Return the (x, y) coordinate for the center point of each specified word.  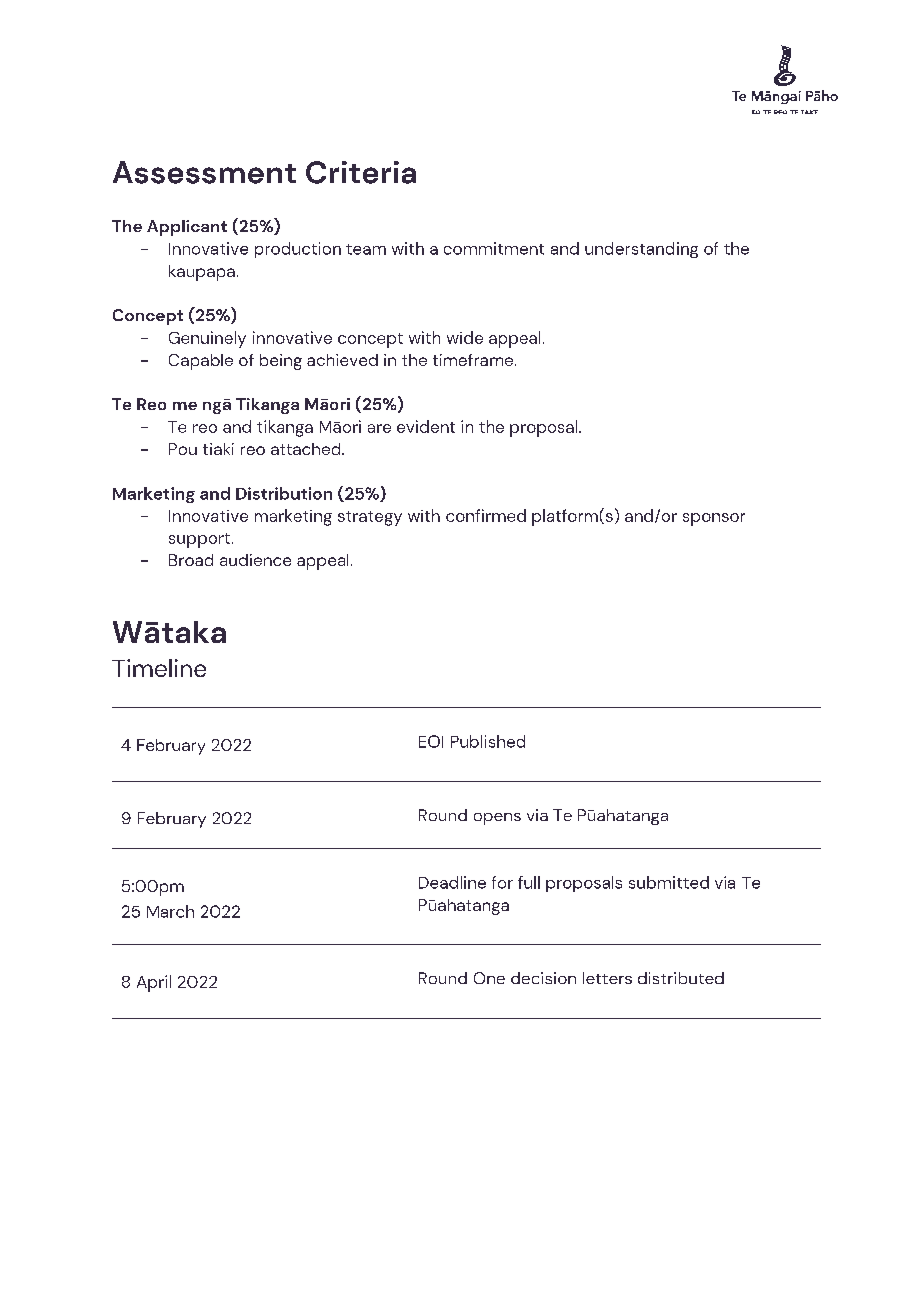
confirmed (486, 515)
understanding (641, 250)
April (154, 983)
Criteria (361, 172)
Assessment (204, 172)
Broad (191, 560)
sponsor (714, 519)
